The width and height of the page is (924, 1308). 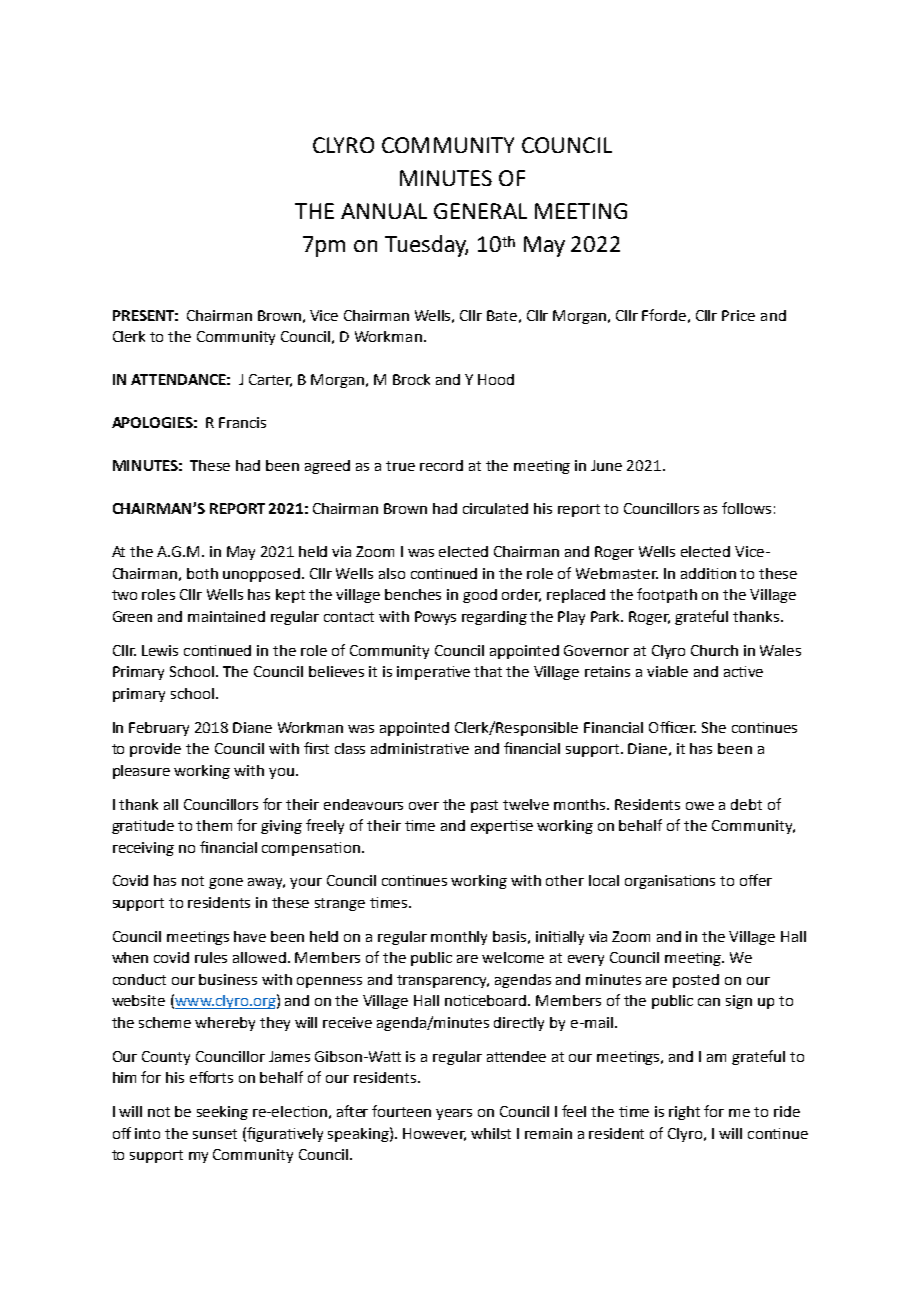 What do you see at coordinates (160, 650) in the page?
I see `Lewis` at bounding box center [160, 650].
